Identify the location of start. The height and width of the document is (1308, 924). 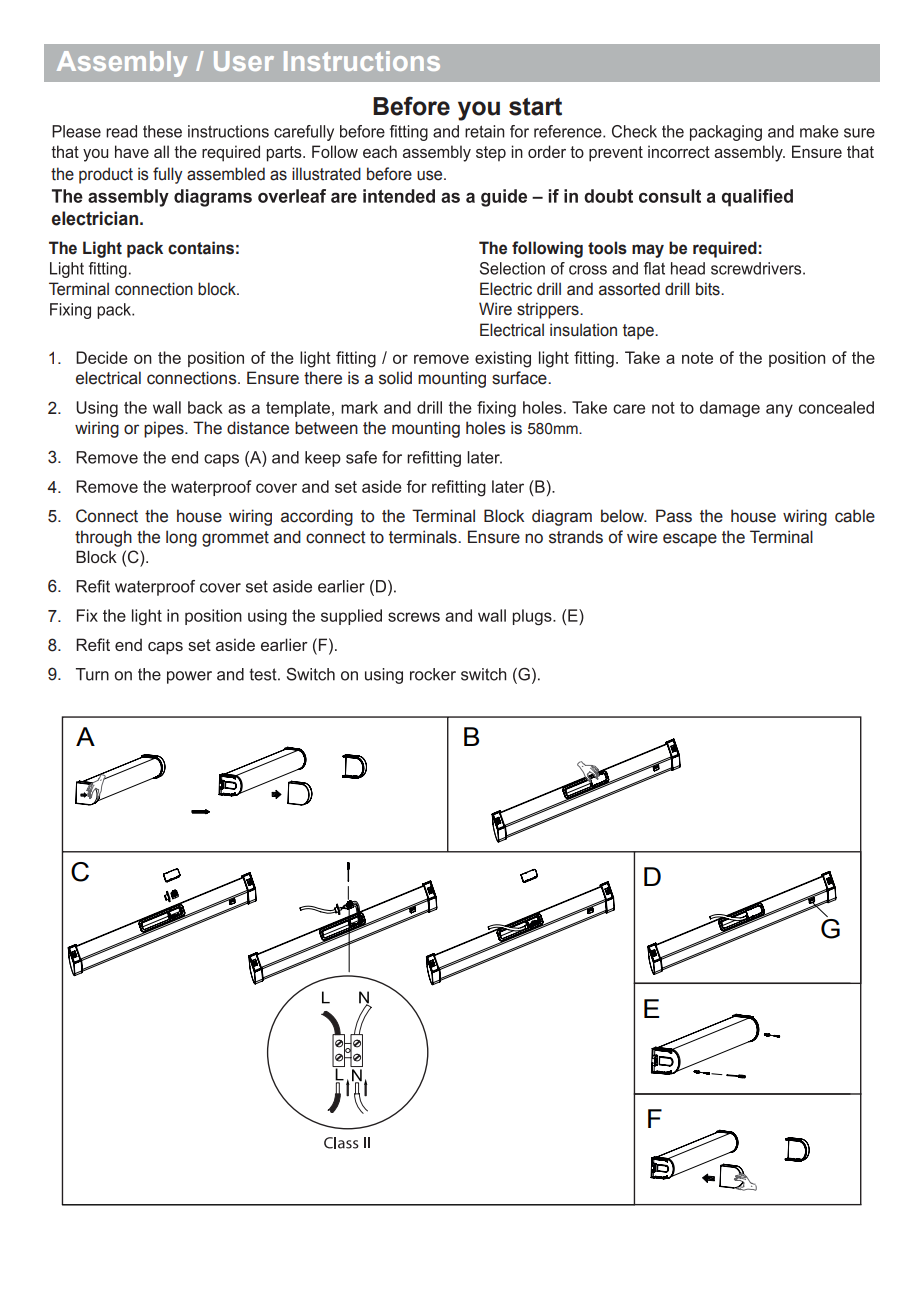
(535, 107).
